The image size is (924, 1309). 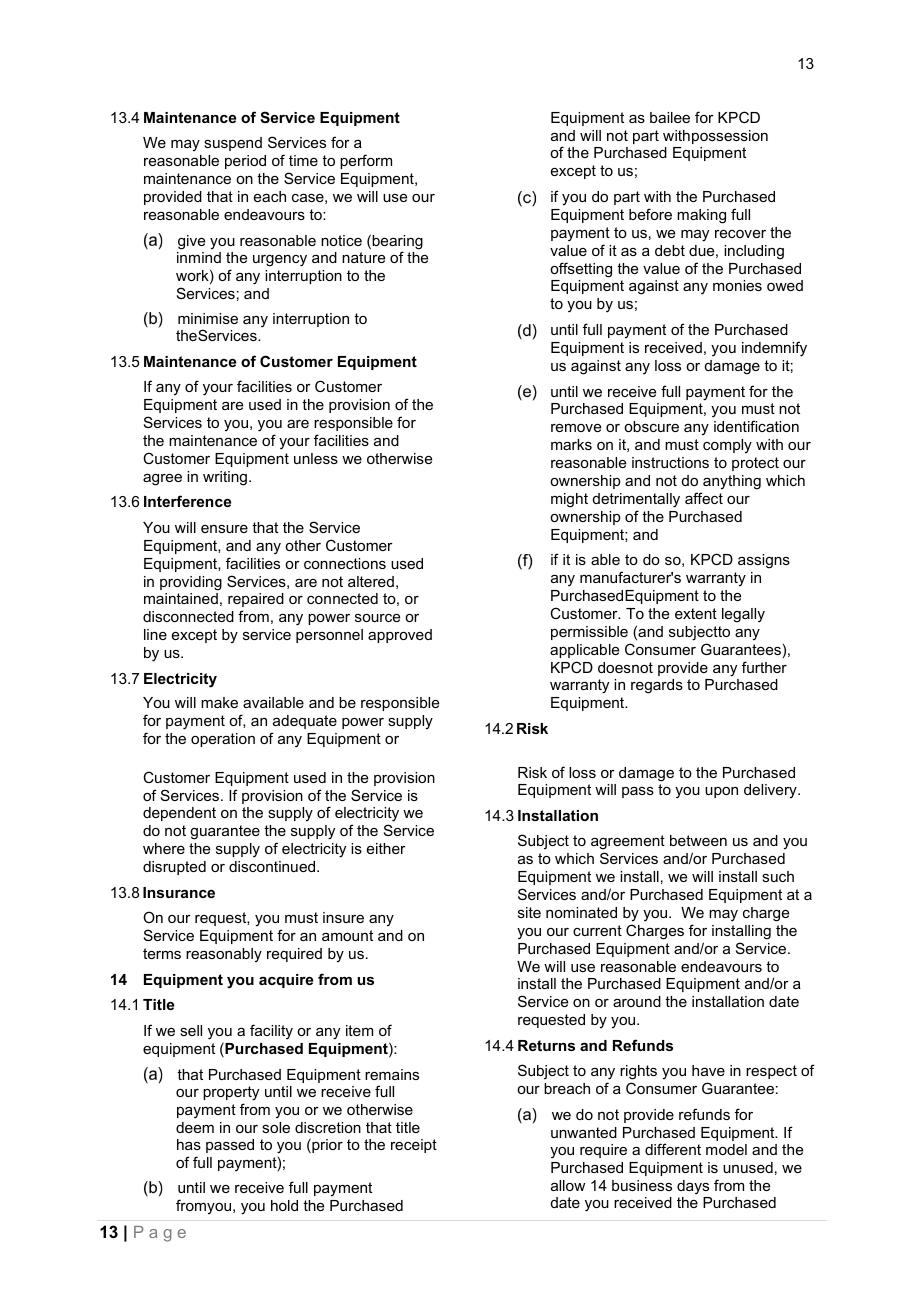 What do you see at coordinates (569, 500) in the page?
I see `might` at bounding box center [569, 500].
